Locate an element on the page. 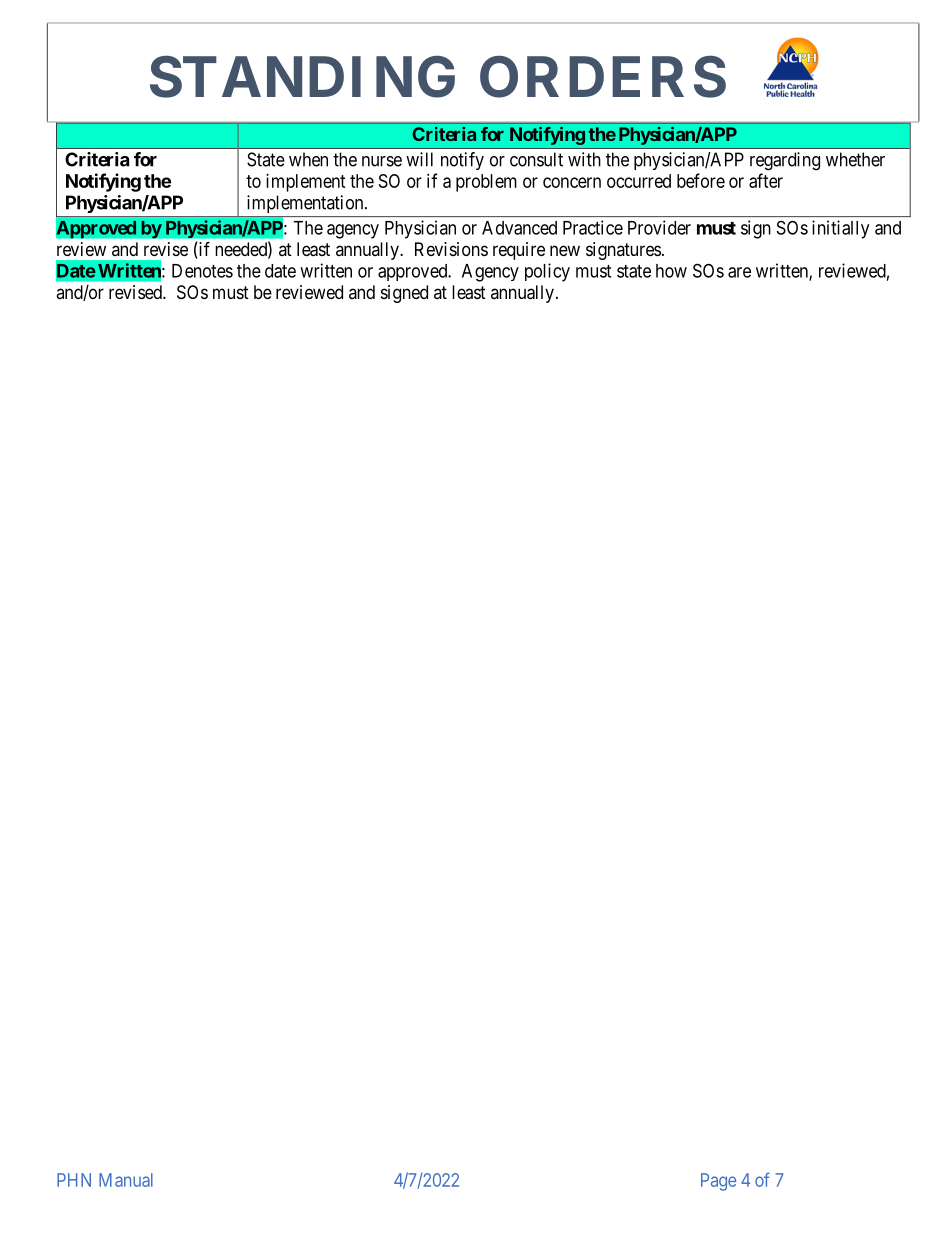 The width and height of the page is (952, 1233). Manual is located at coordinates (126, 1180).
